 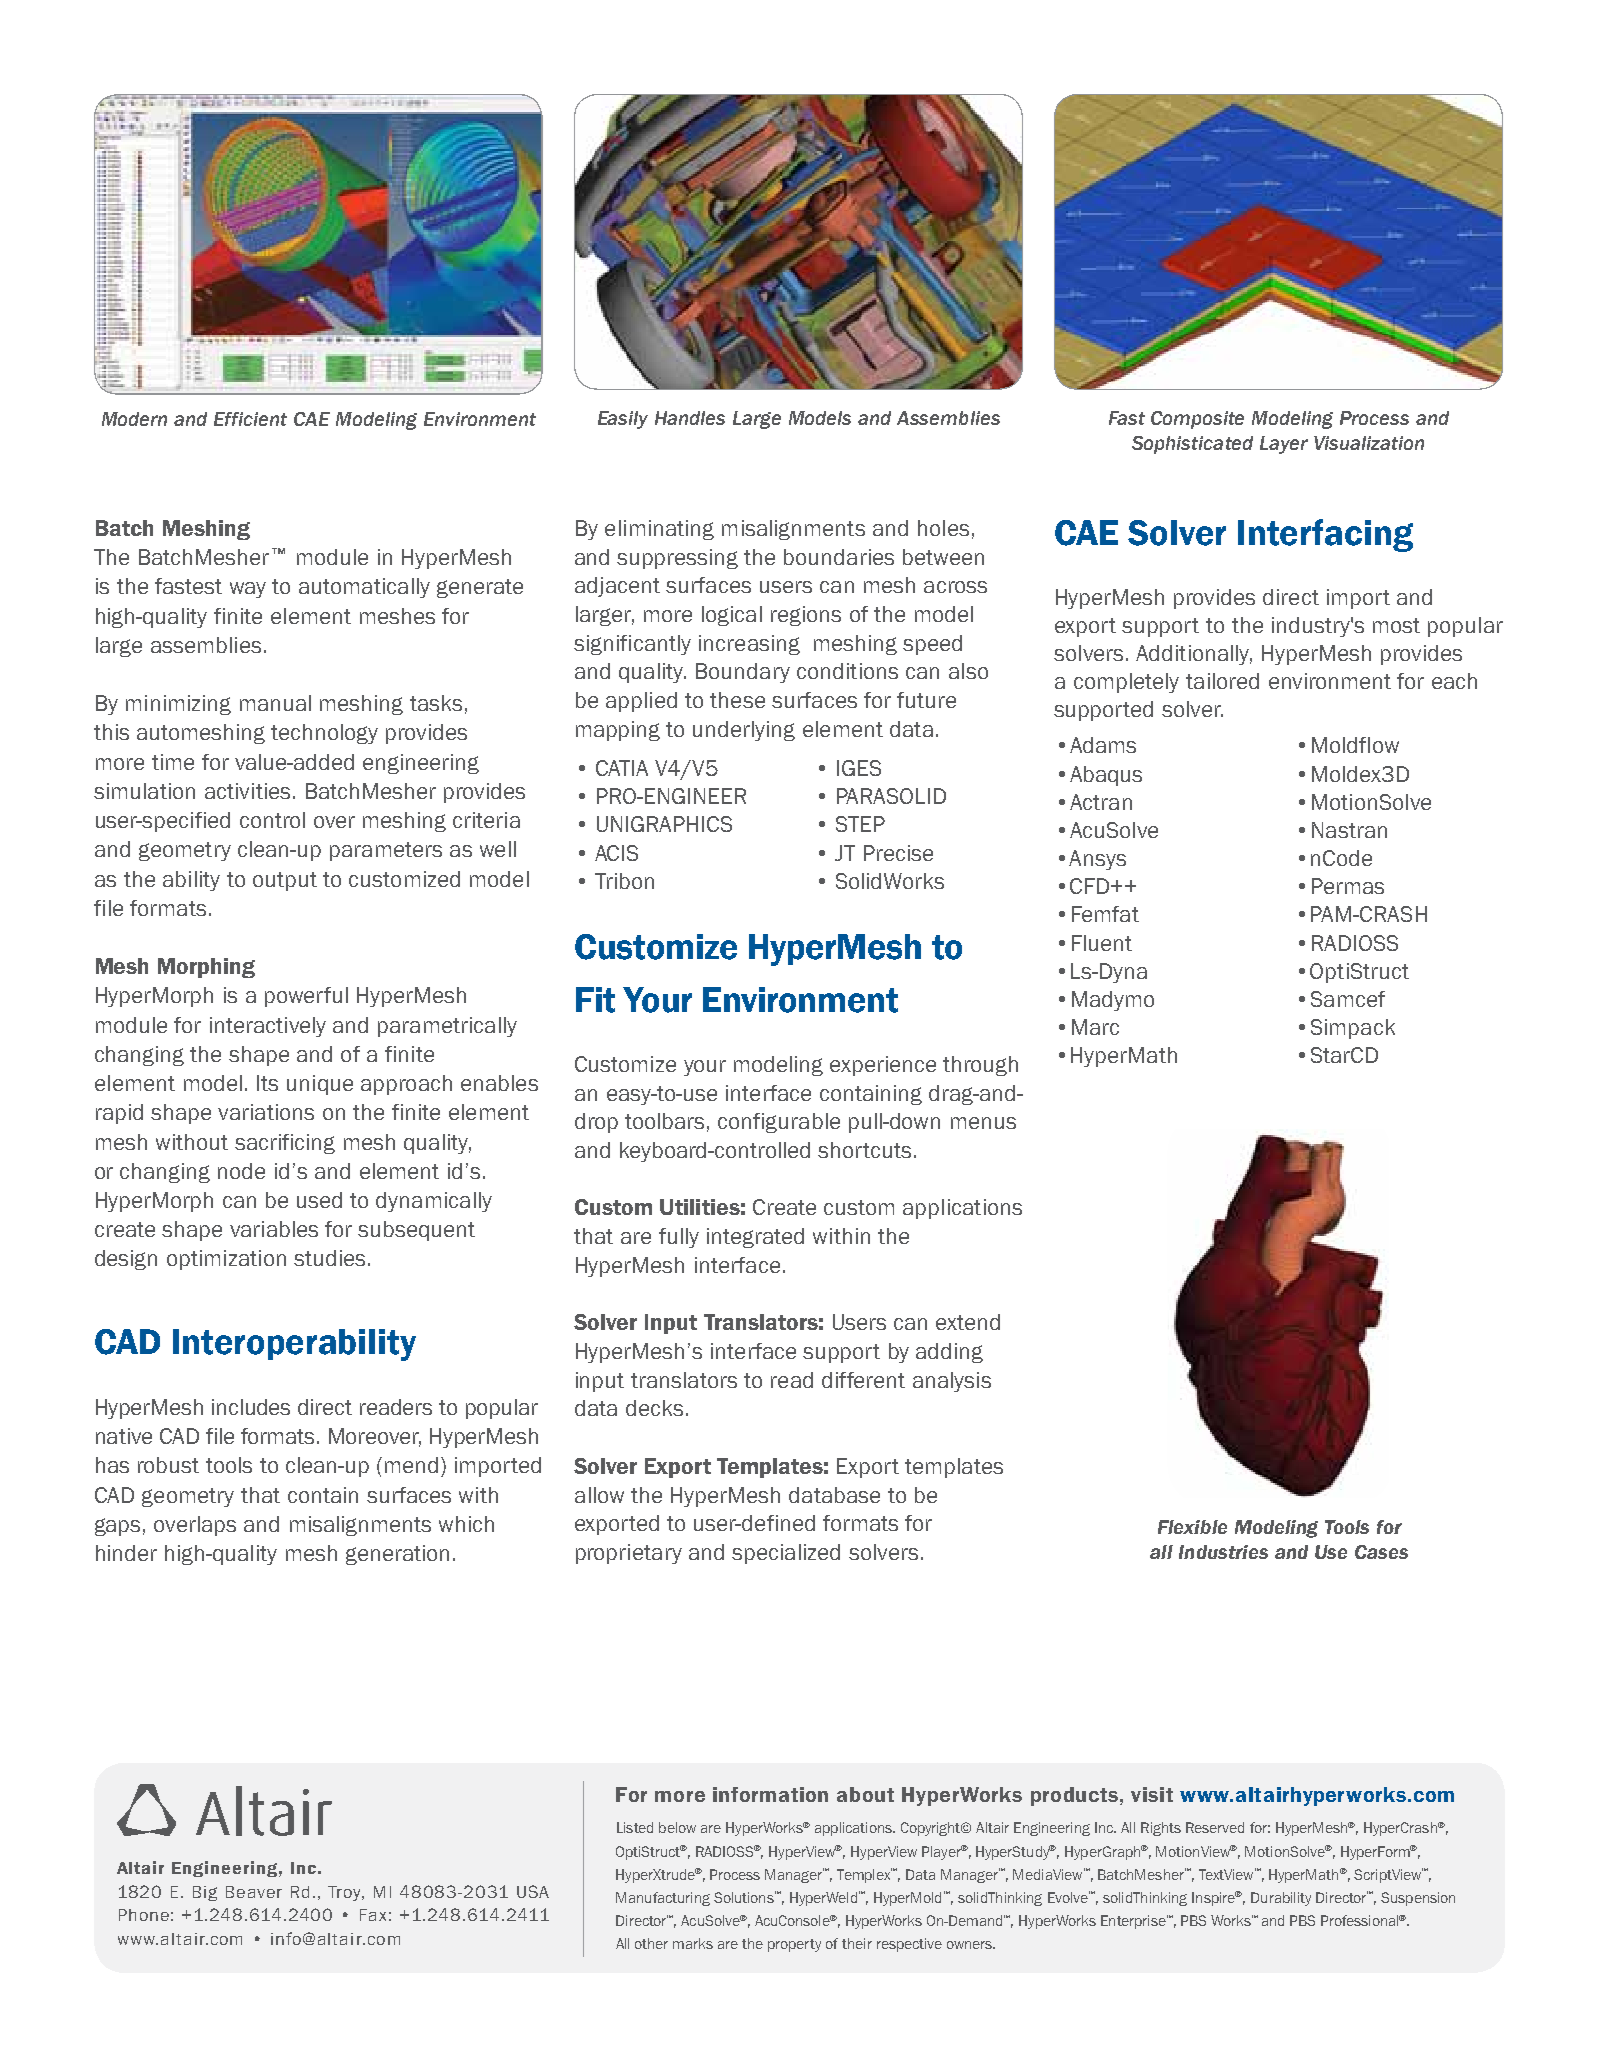 What do you see at coordinates (690, 418) in the screenshot?
I see `Handles` at bounding box center [690, 418].
